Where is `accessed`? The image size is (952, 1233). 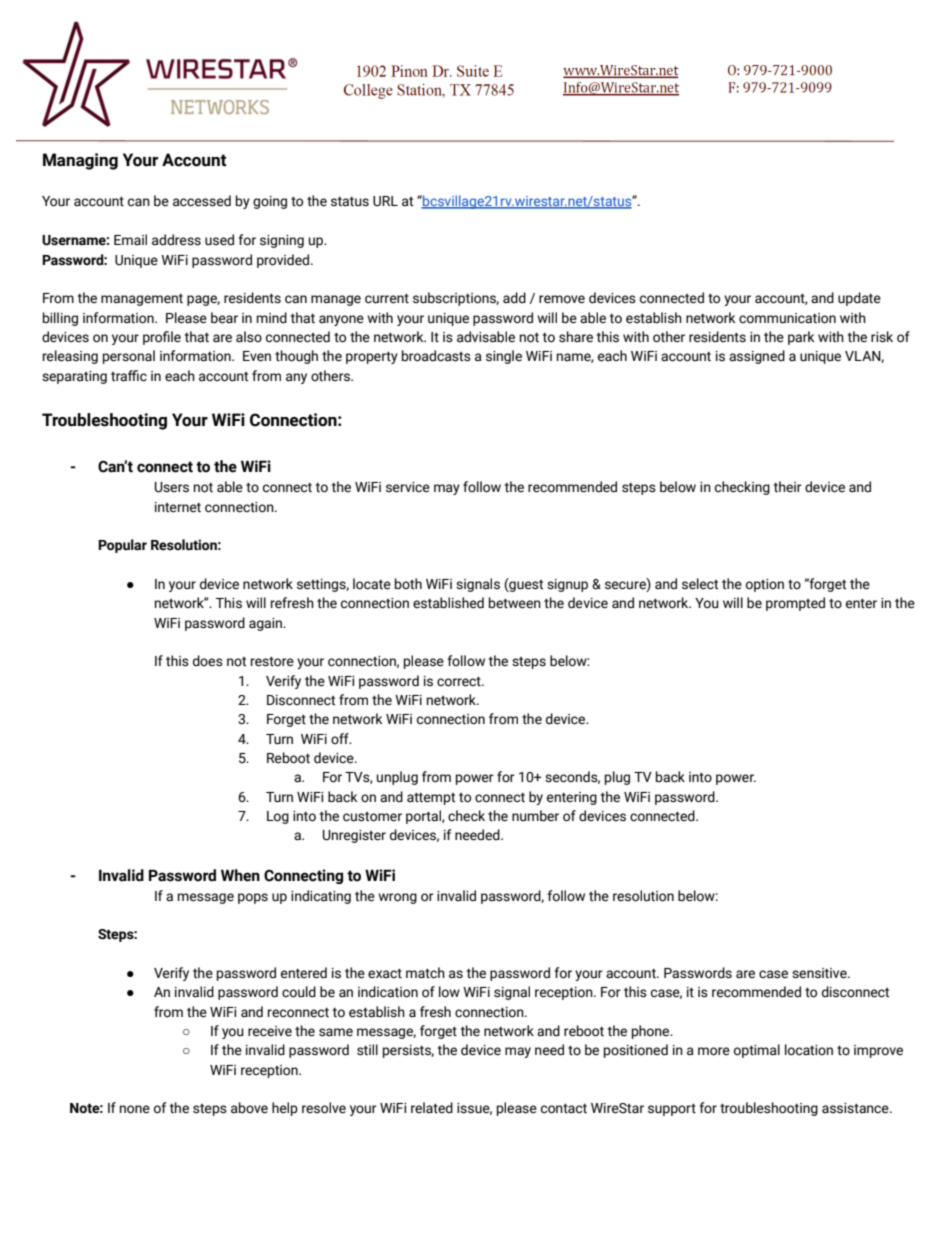
accessed is located at coordinates (202, 201).
